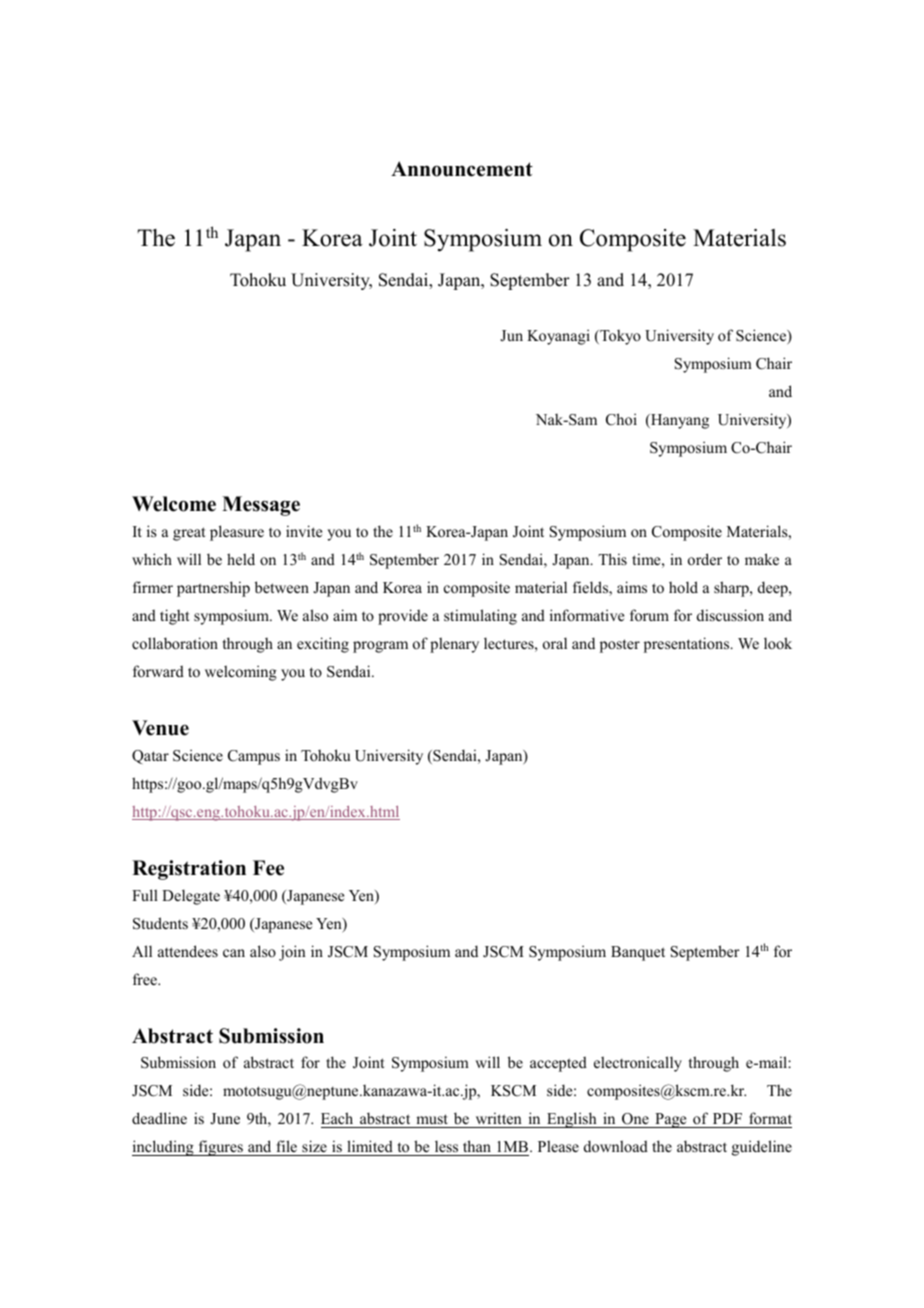 The image size is (924, 1308). What do you see at coordinates (225, 1119) in the document?
I see `June` at bounding box center [225, 1119].
